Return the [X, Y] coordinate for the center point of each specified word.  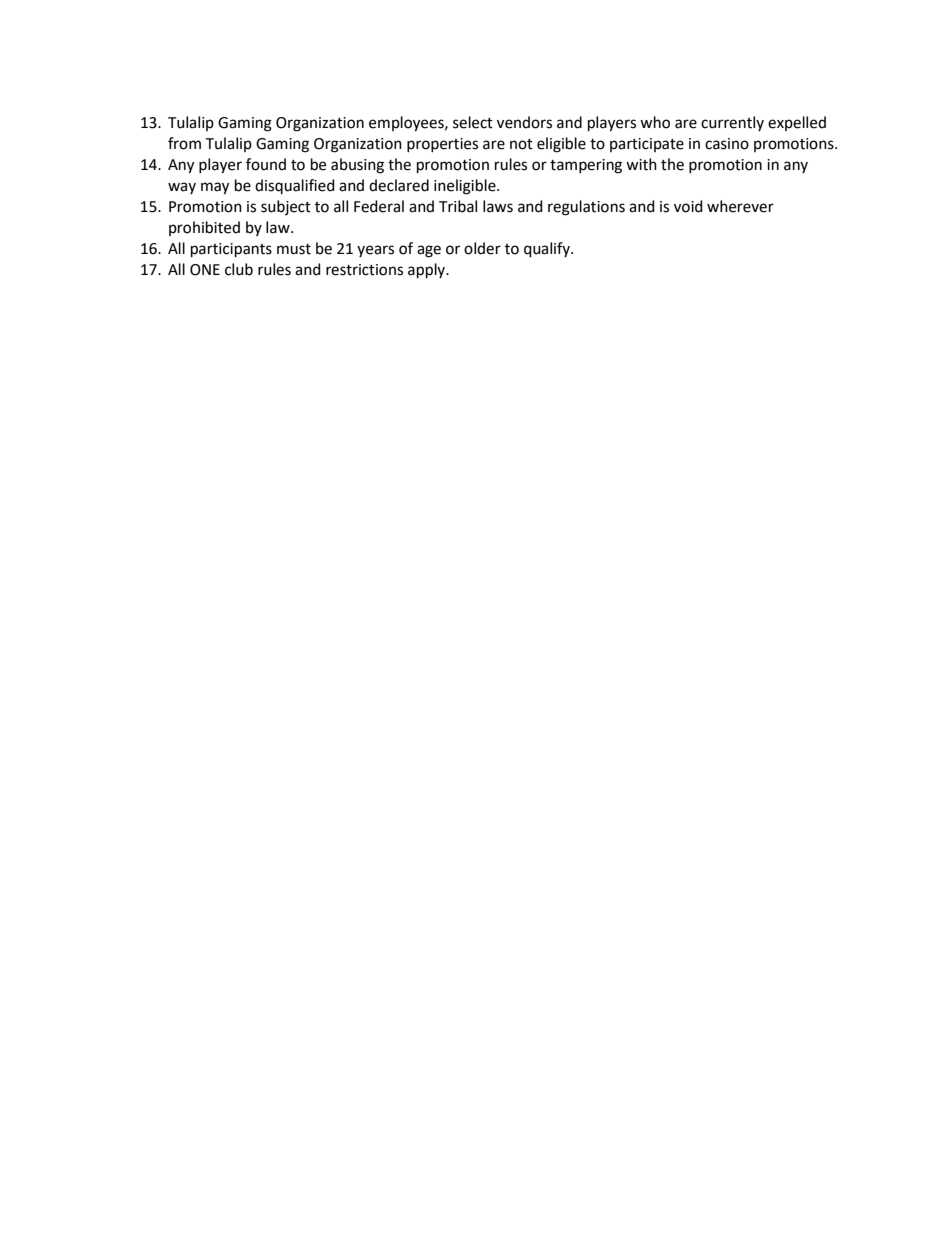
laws [498, 206]
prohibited [204, 228]
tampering [586, 166]
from [184, 143]
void [688, 206]
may [215, 188]
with [641, 164]
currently [732, 123]
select [473, 122]
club [239, 269]
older [482, 248]
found [266, 164]
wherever [740, 206]
